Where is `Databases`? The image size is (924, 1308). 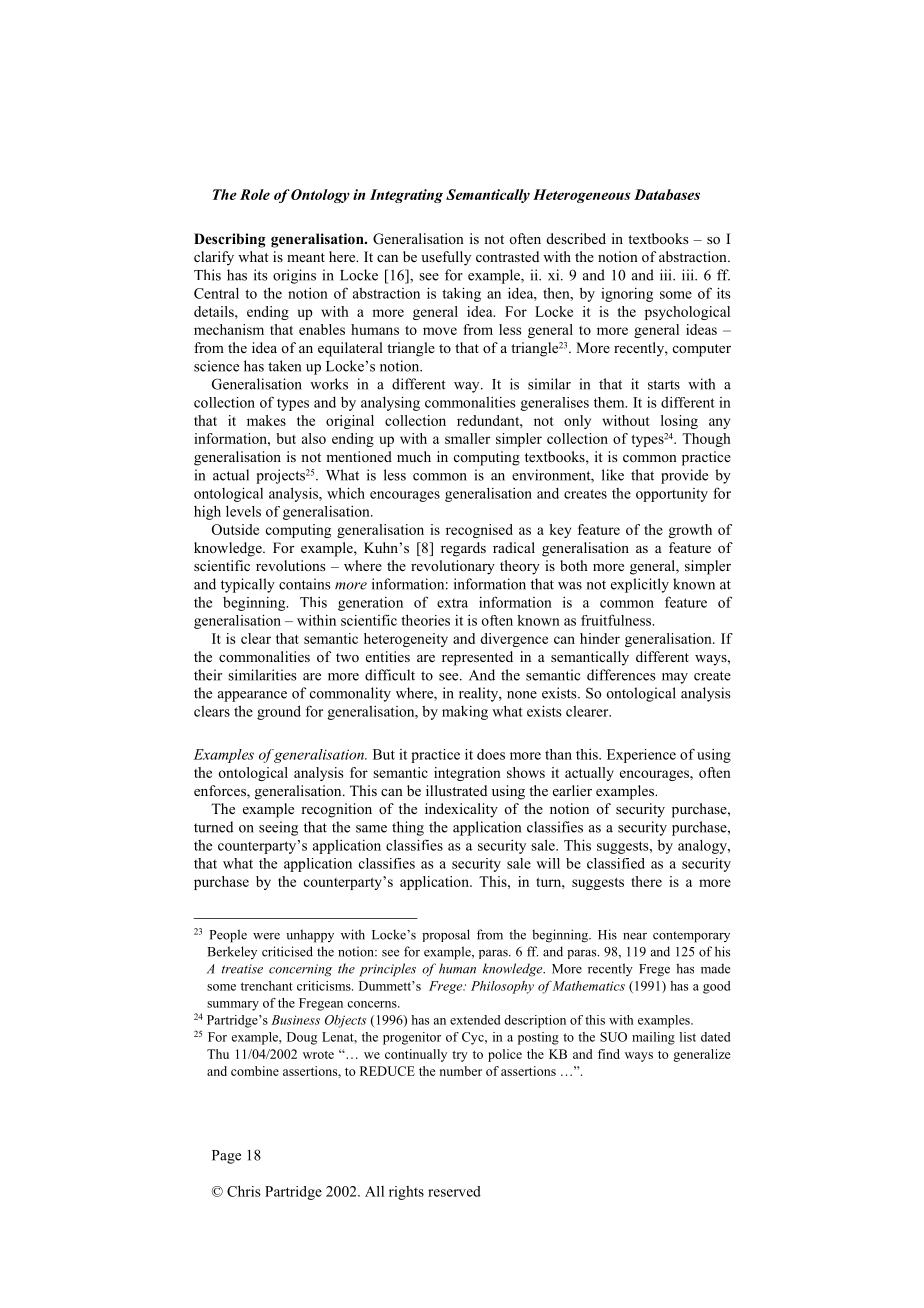
Databases is located at coordinates (667, 194).
